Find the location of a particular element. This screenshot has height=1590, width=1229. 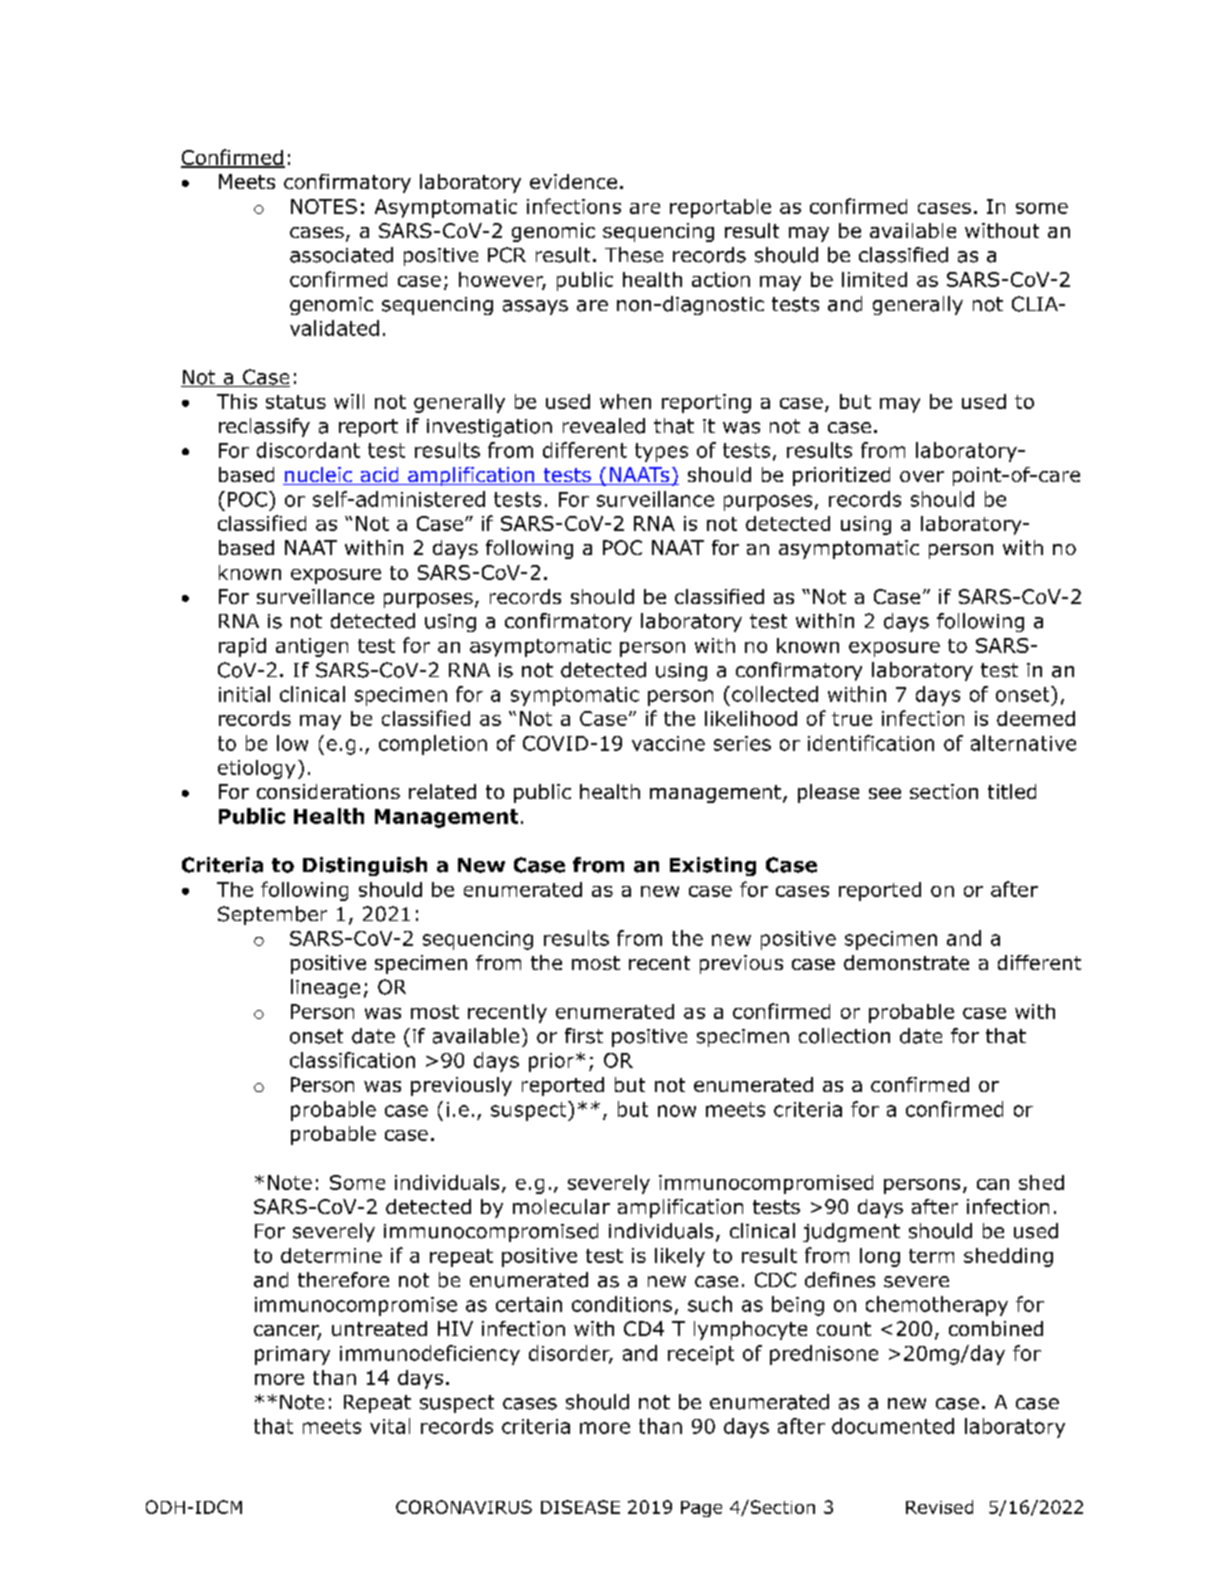

classification is located at coordinates (352, 1060).
